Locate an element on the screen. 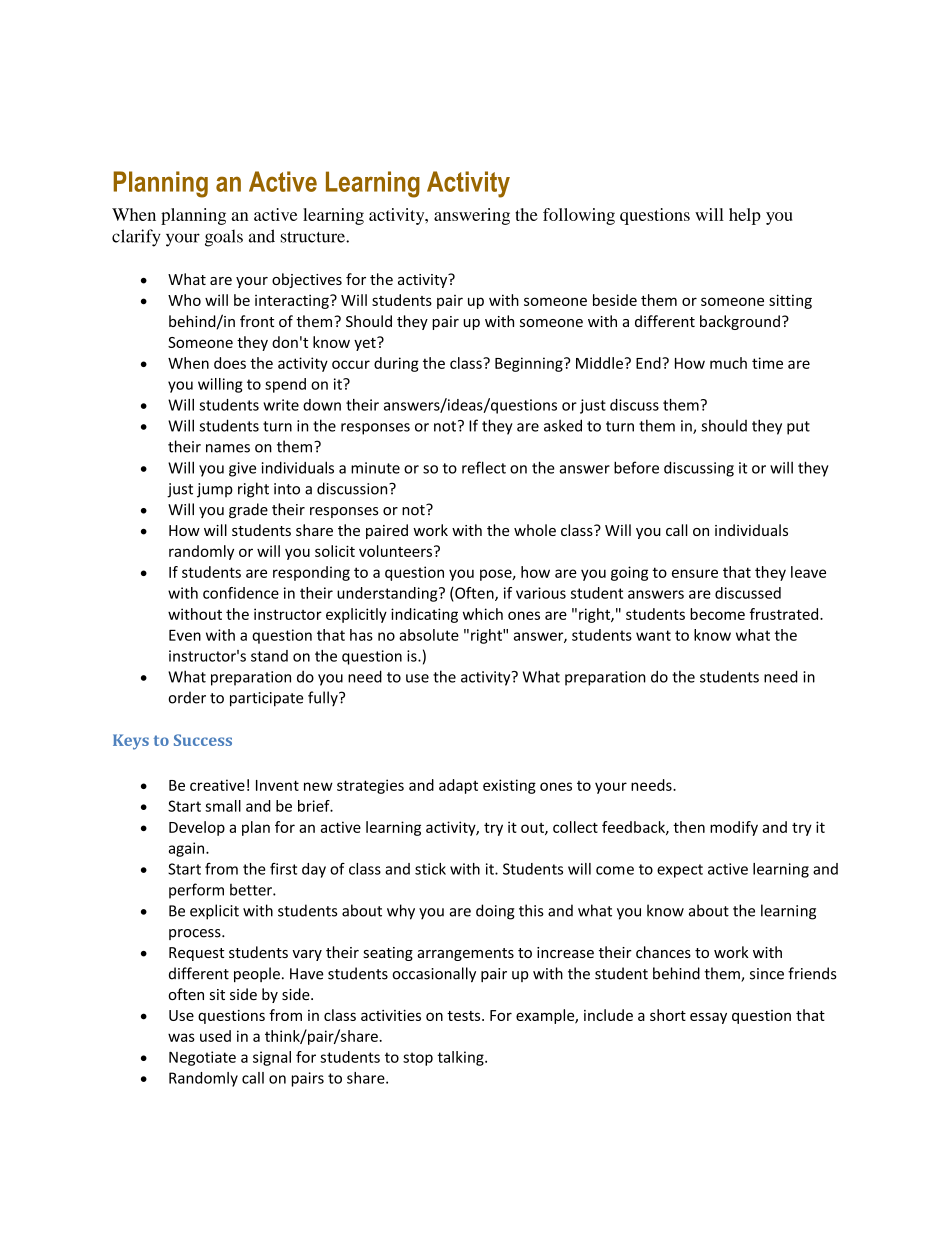 The image size is (952, 1233). which is located at coordinates (483, 614).
